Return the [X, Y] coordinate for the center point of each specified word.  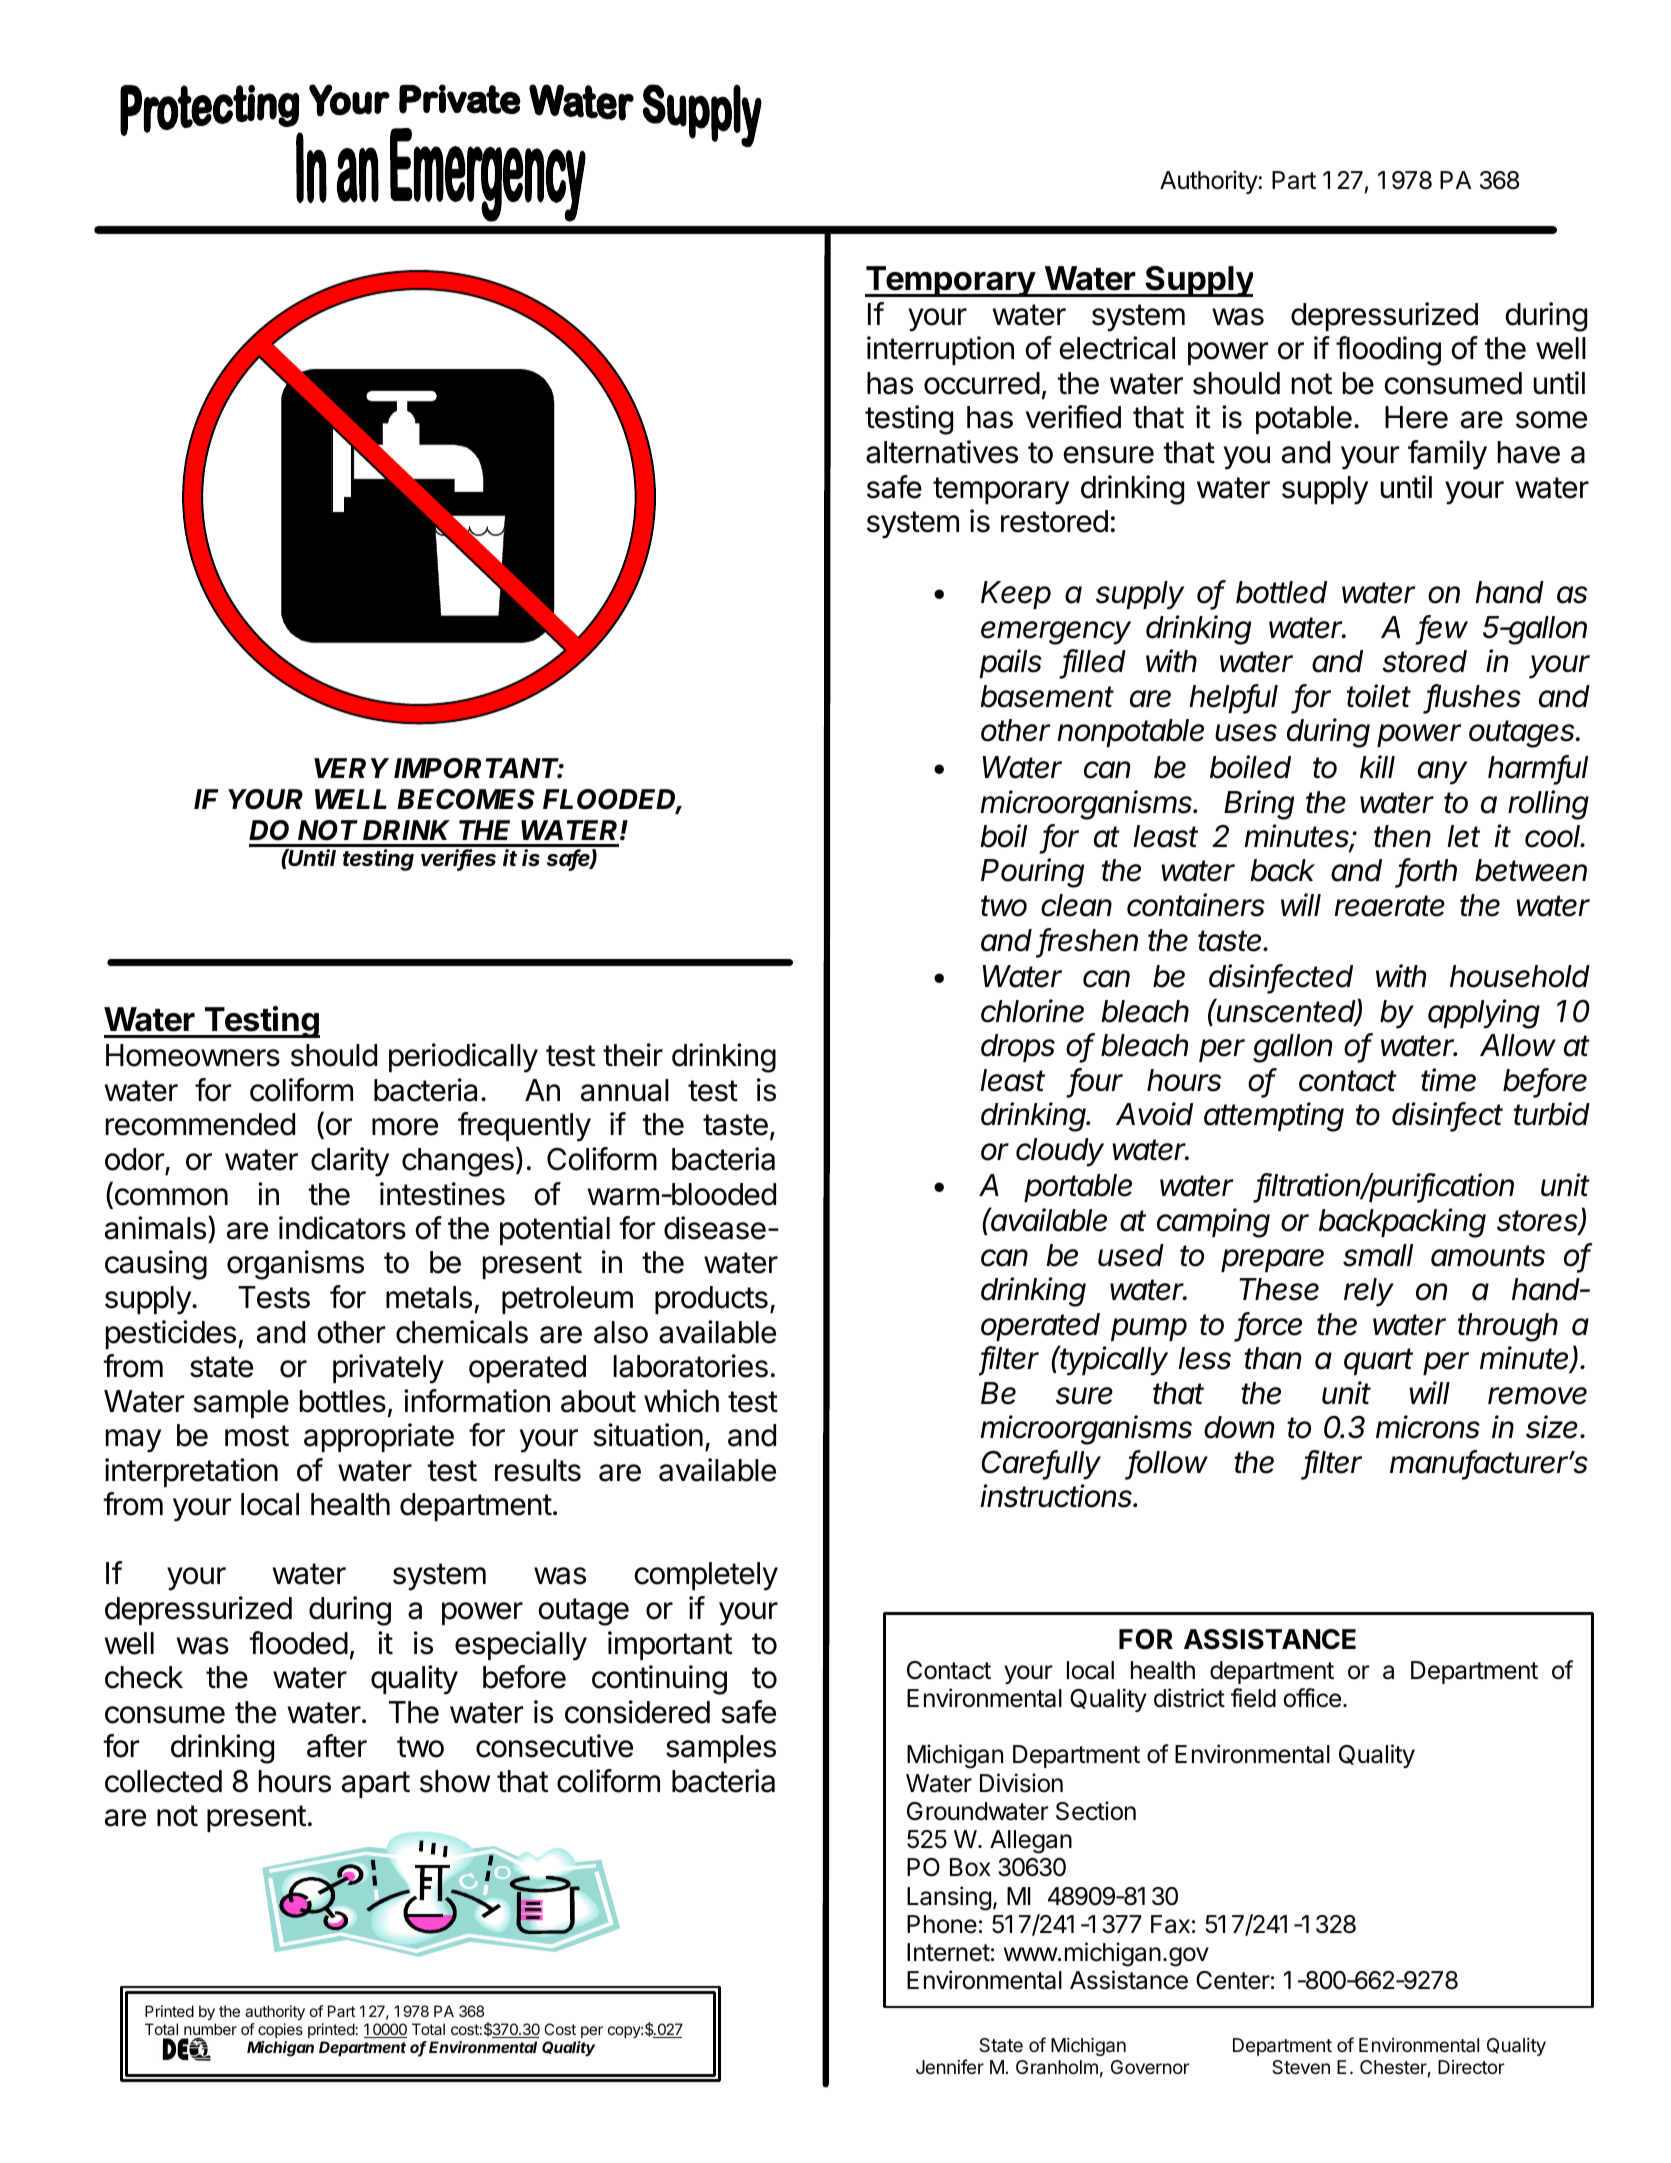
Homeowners [193, 1055]
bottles [343, 1401]
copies [280, 2030]
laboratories [691, 1366]
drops [1018, 1048]
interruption [940, 350]
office [1312, 1698]
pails [1010, 663]
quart [1378, 1361]
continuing [659, 1680]
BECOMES [466, 799]
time [1448, 1080]
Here [1416, 417]
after [337, 1746]
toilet [1379, 696]
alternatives [942, 452]
